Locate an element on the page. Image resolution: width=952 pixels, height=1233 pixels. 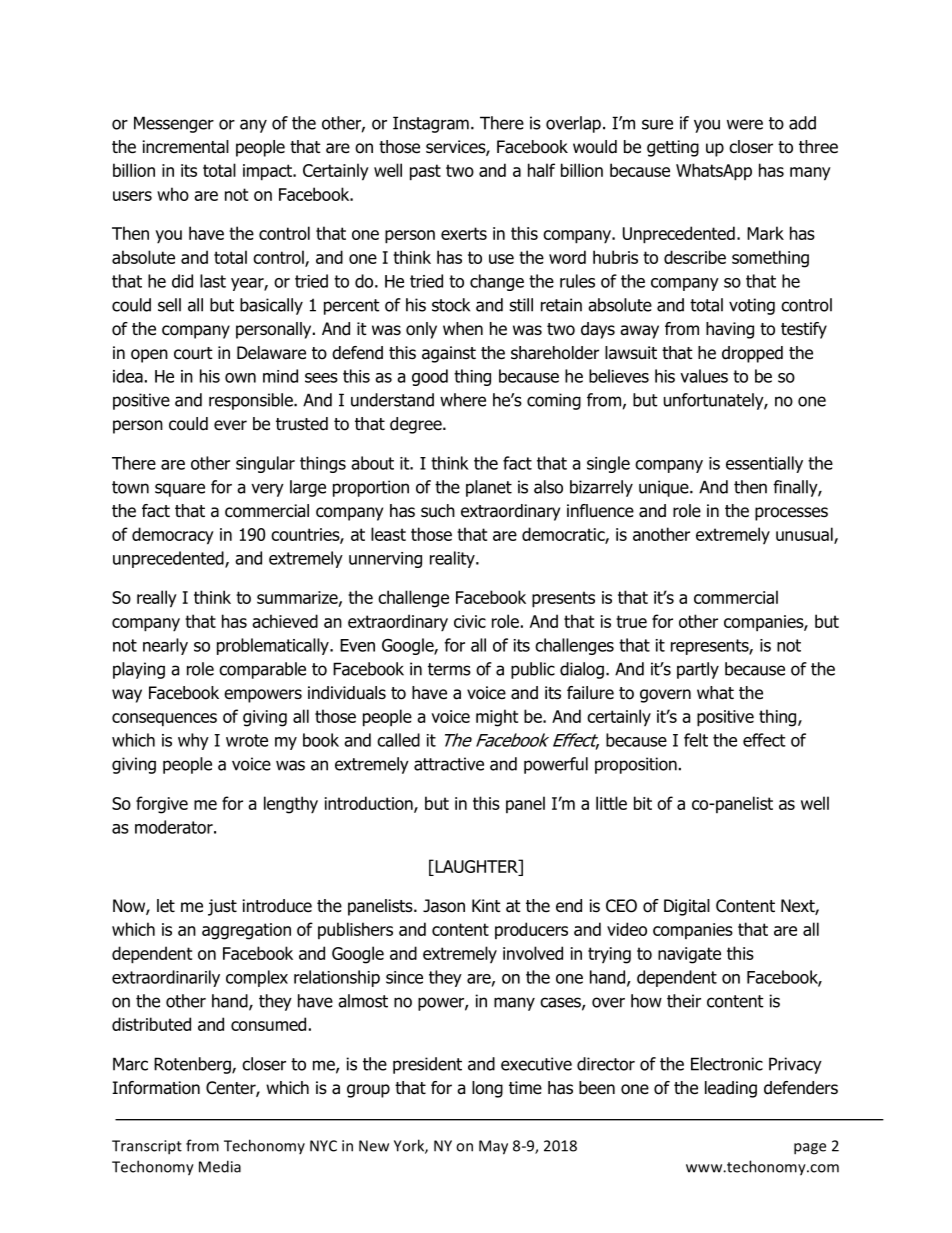
were is located at coordinates (745, 124).
